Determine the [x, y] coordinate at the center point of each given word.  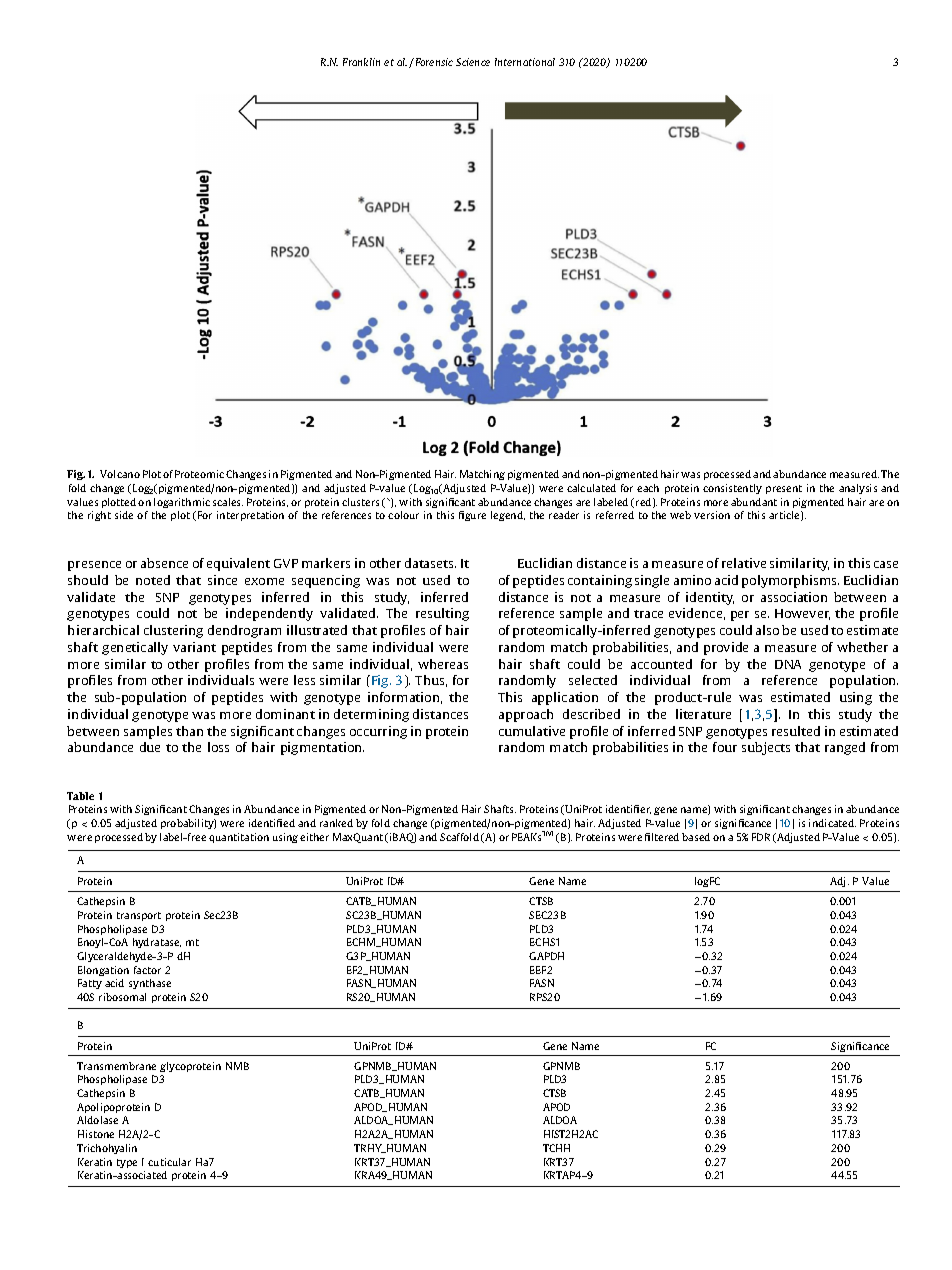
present [784, 489]
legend [508, 516]
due [150, 747]
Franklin [361, 62]
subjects [766, 748]
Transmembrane [116, 1066]
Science [473, 62]
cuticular [169, 1162]
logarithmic [182, 503]
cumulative [532, 731]
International [525, 62]
